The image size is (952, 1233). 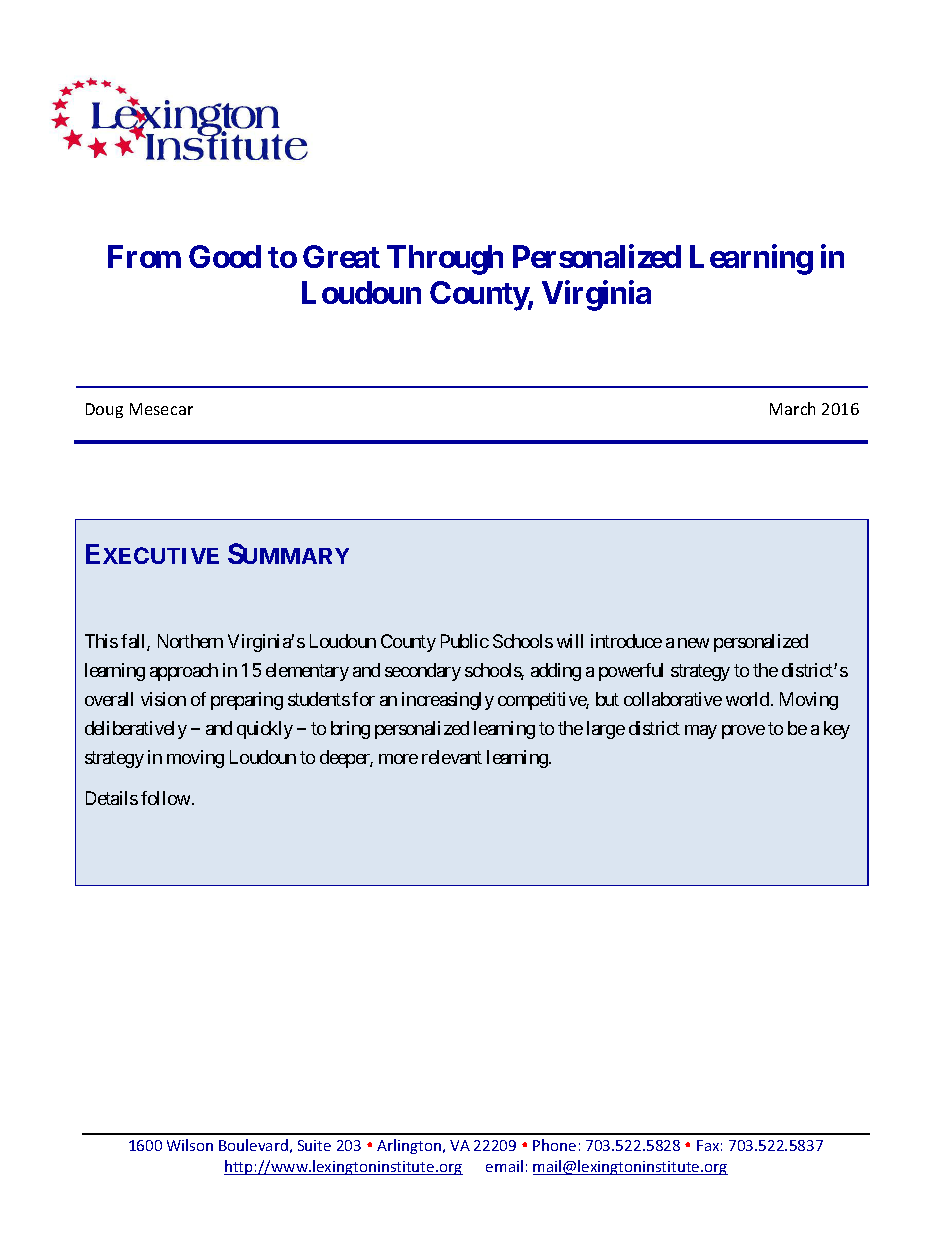 I want to click on Arlington, so click(x=409, y=1146).
